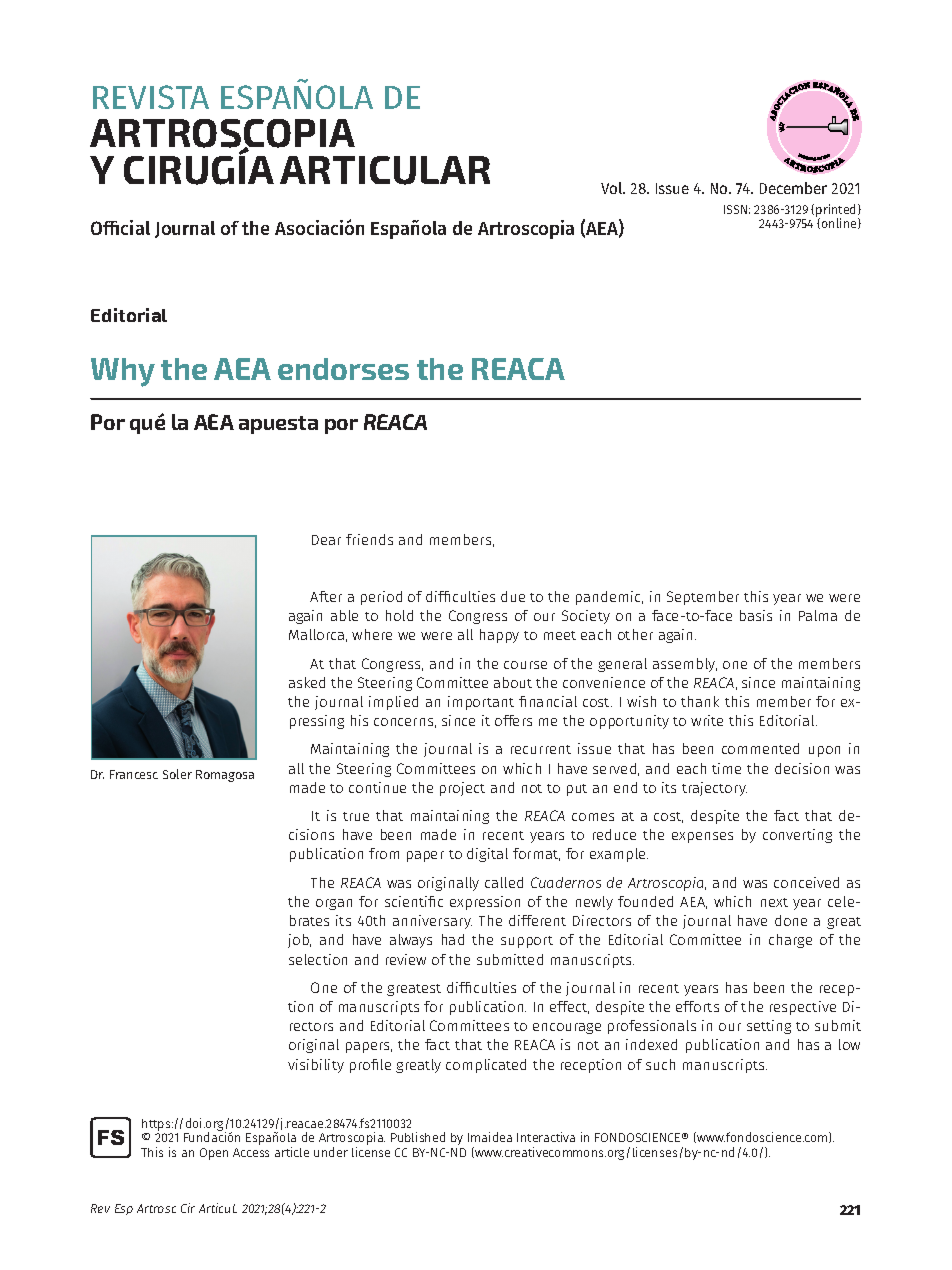  What do you see at coordinates (613, 188) in the screenshot?
I see `Vol` at bounding box center [613, 188].
